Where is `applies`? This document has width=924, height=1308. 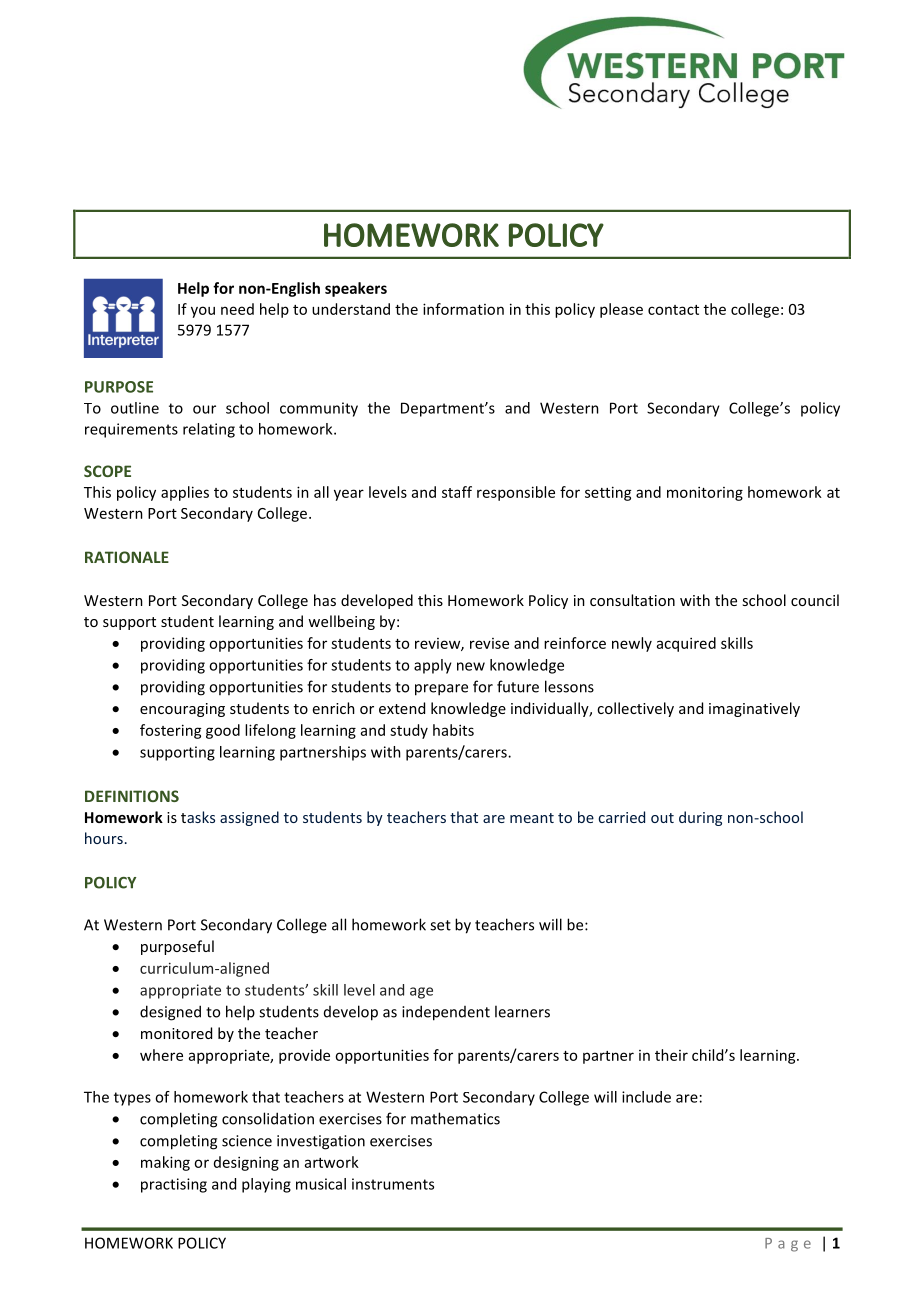 applies is located at coordinates (185, 493).
